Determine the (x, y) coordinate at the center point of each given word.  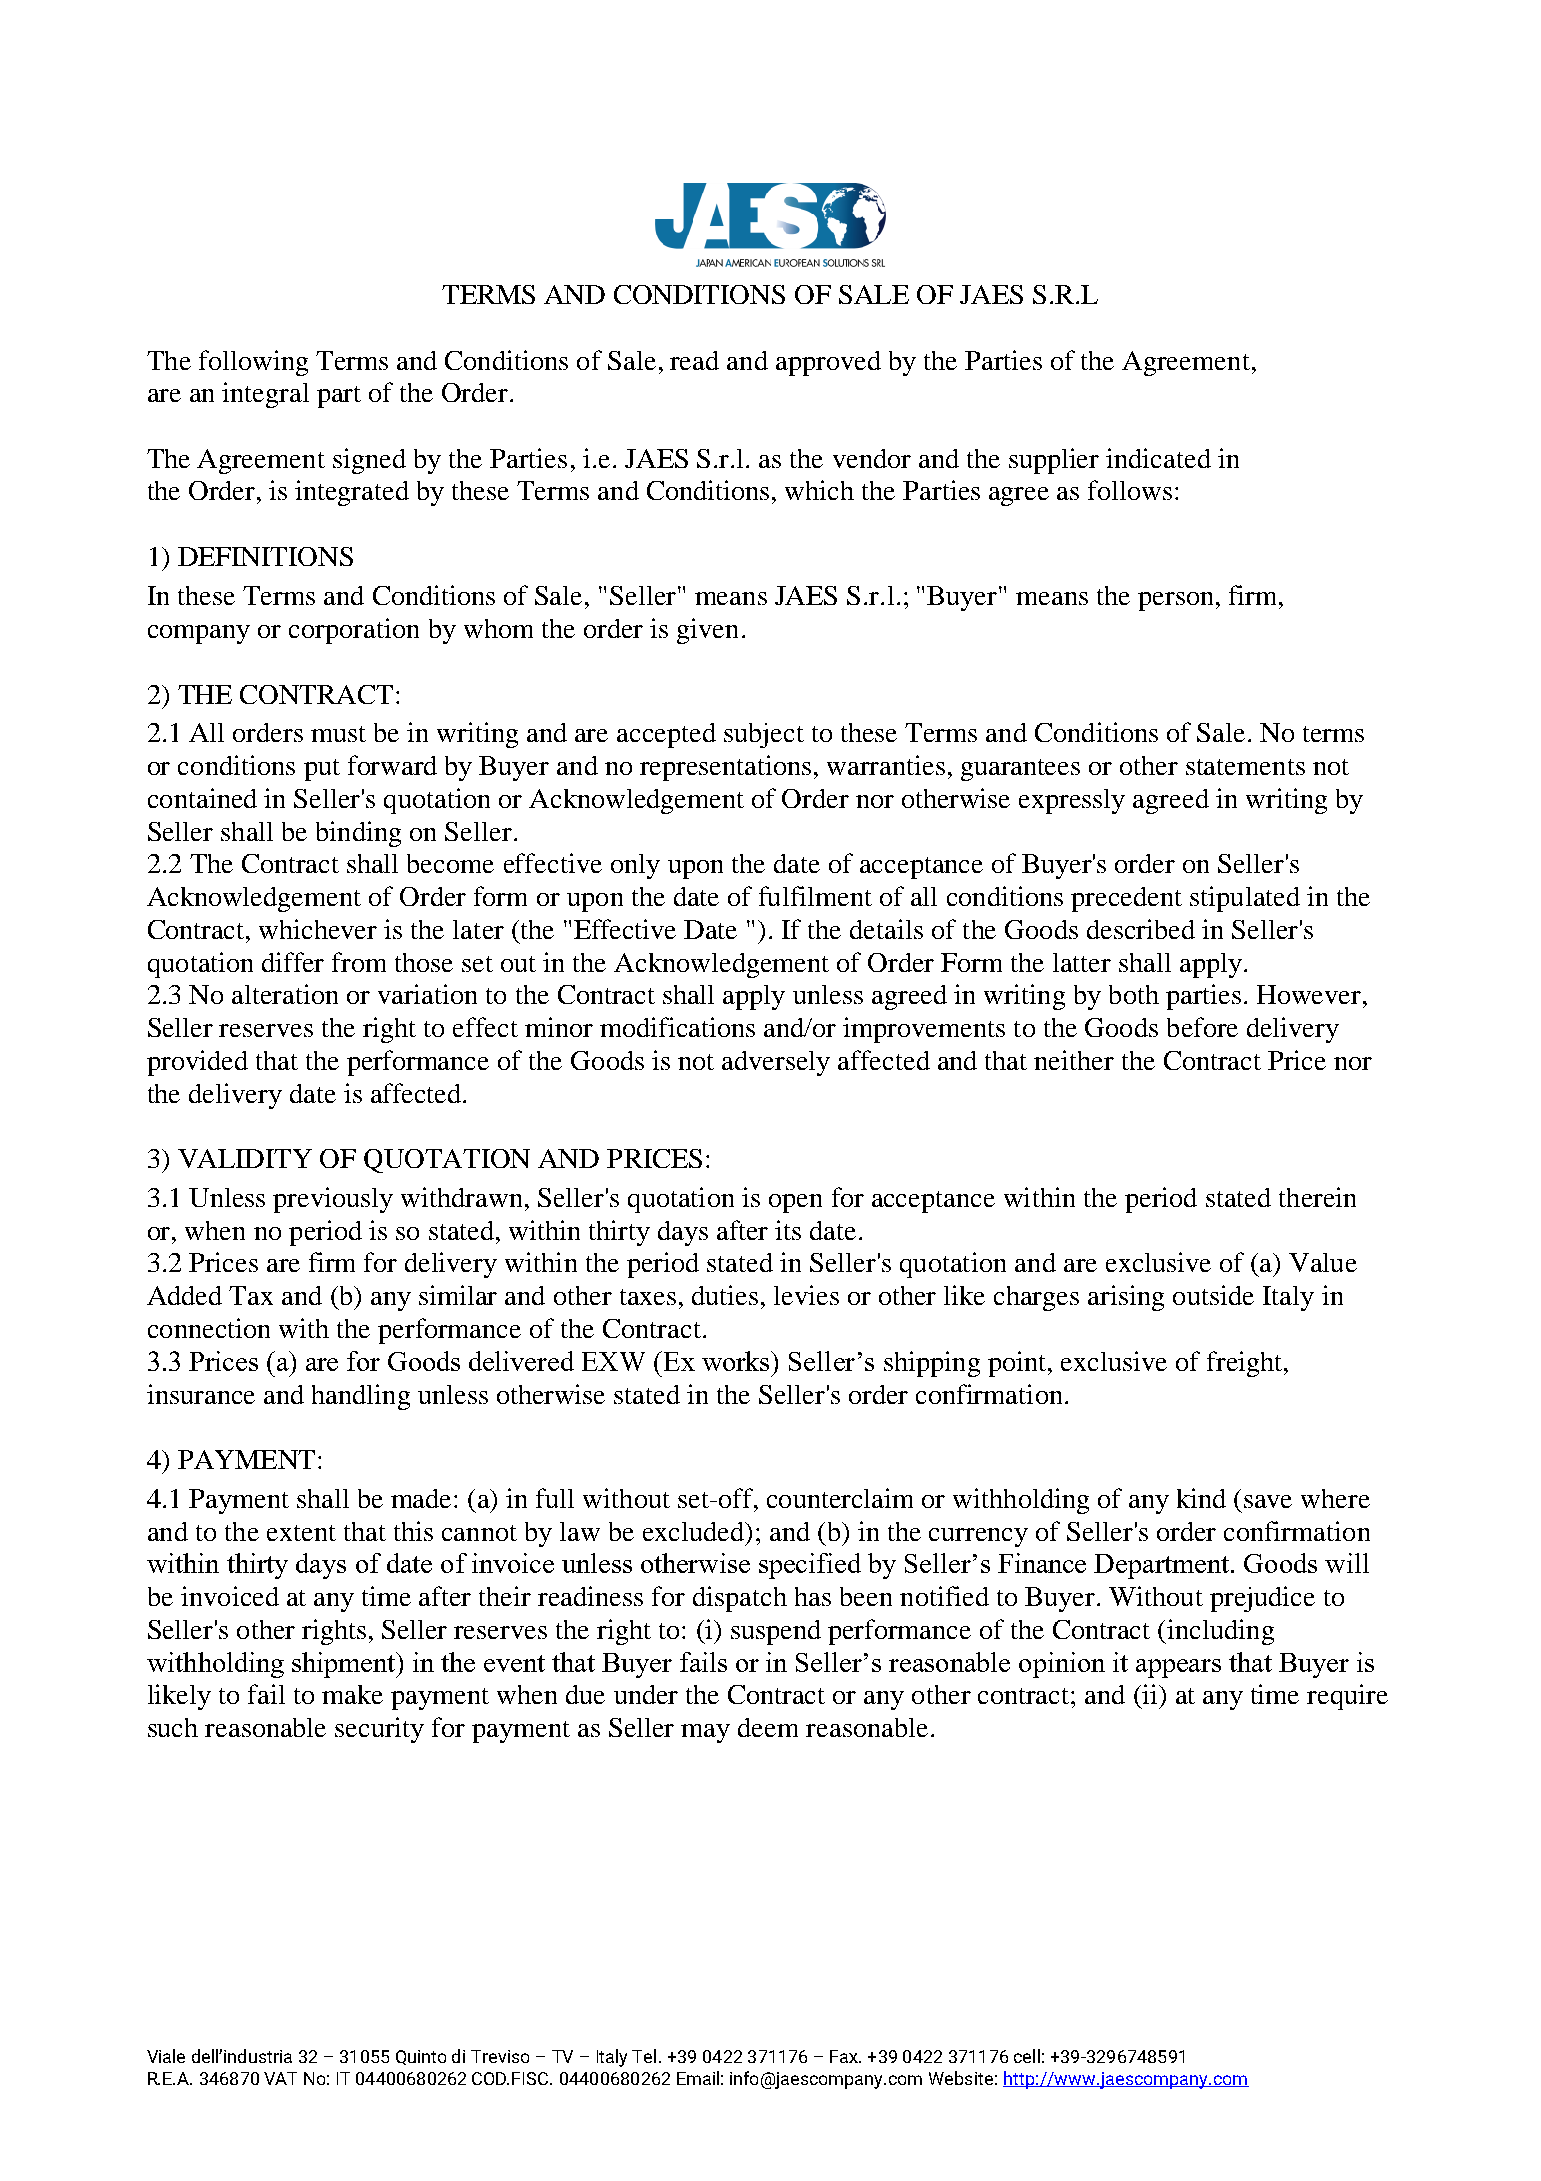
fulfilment (815, 896)
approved (828, 363)
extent (301, 1533)
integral (265, 395)
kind (1201, 1498)
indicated (1158, 458)
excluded (695, 1531)
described (1141, 929)
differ (293, 962)
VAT (280, 2078)
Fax (845, 2056)
